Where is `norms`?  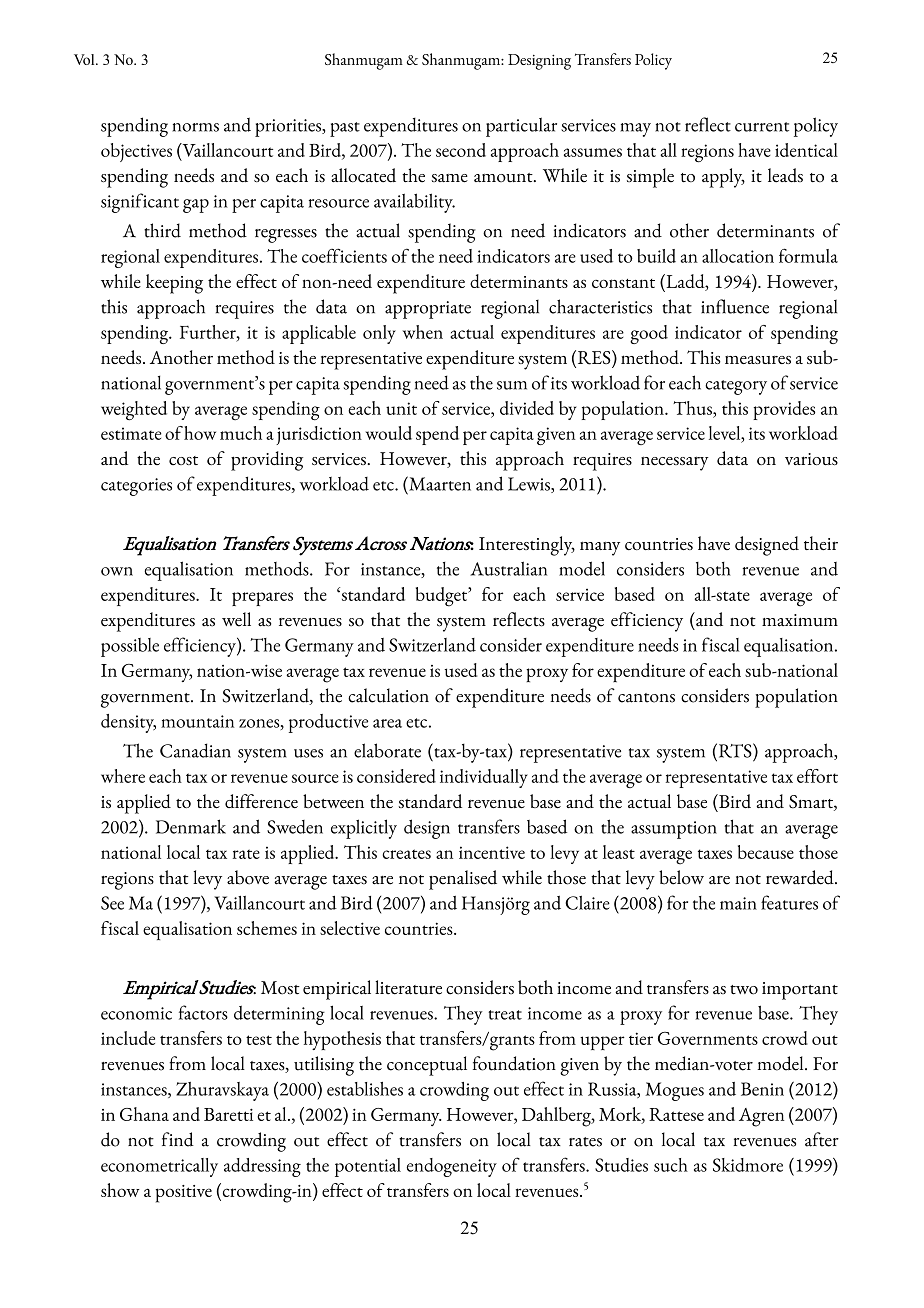 norms is located at coordinates (195, 127).
